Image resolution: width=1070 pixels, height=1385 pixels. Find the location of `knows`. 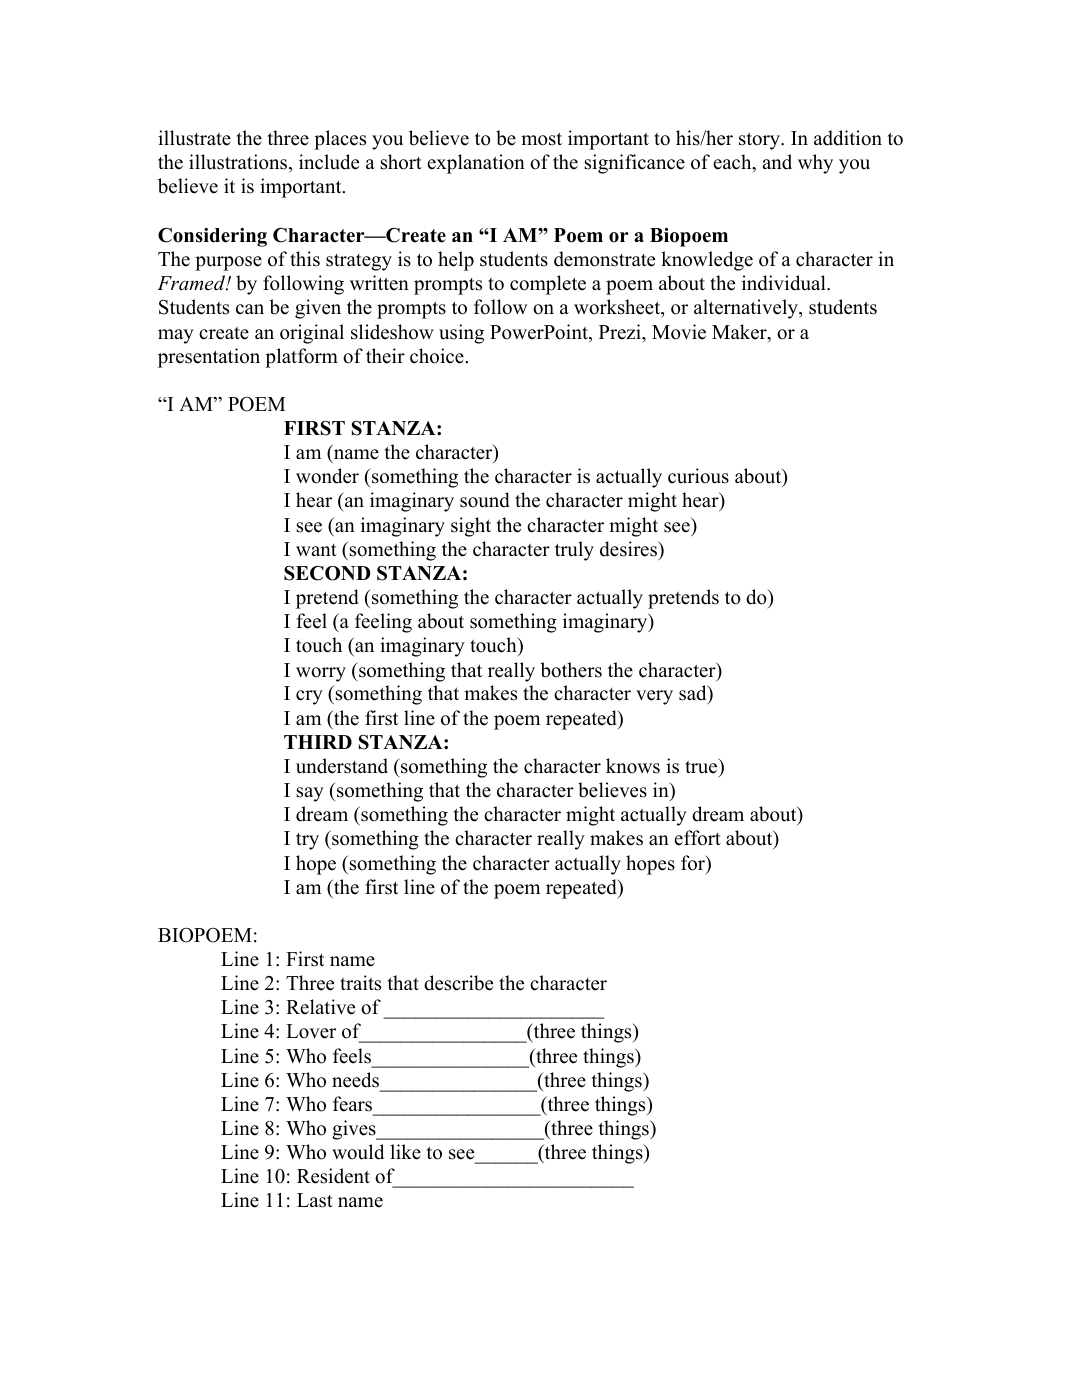

knows is located at coordinates (633, 766).
